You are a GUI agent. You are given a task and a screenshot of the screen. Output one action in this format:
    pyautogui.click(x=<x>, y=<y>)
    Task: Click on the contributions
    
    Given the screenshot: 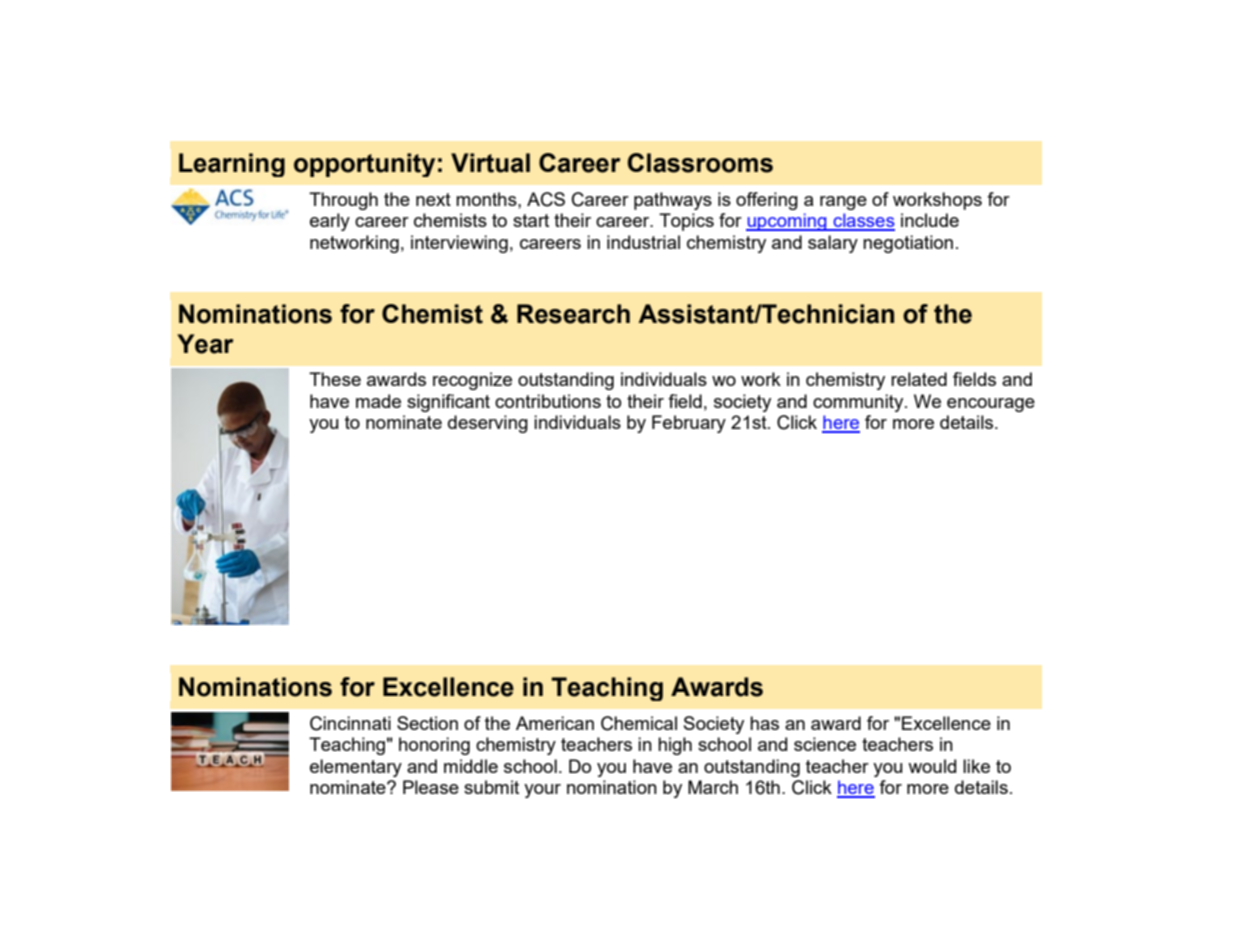 What is the action you would take?
    pyautogui.click(x=548, y=401)
